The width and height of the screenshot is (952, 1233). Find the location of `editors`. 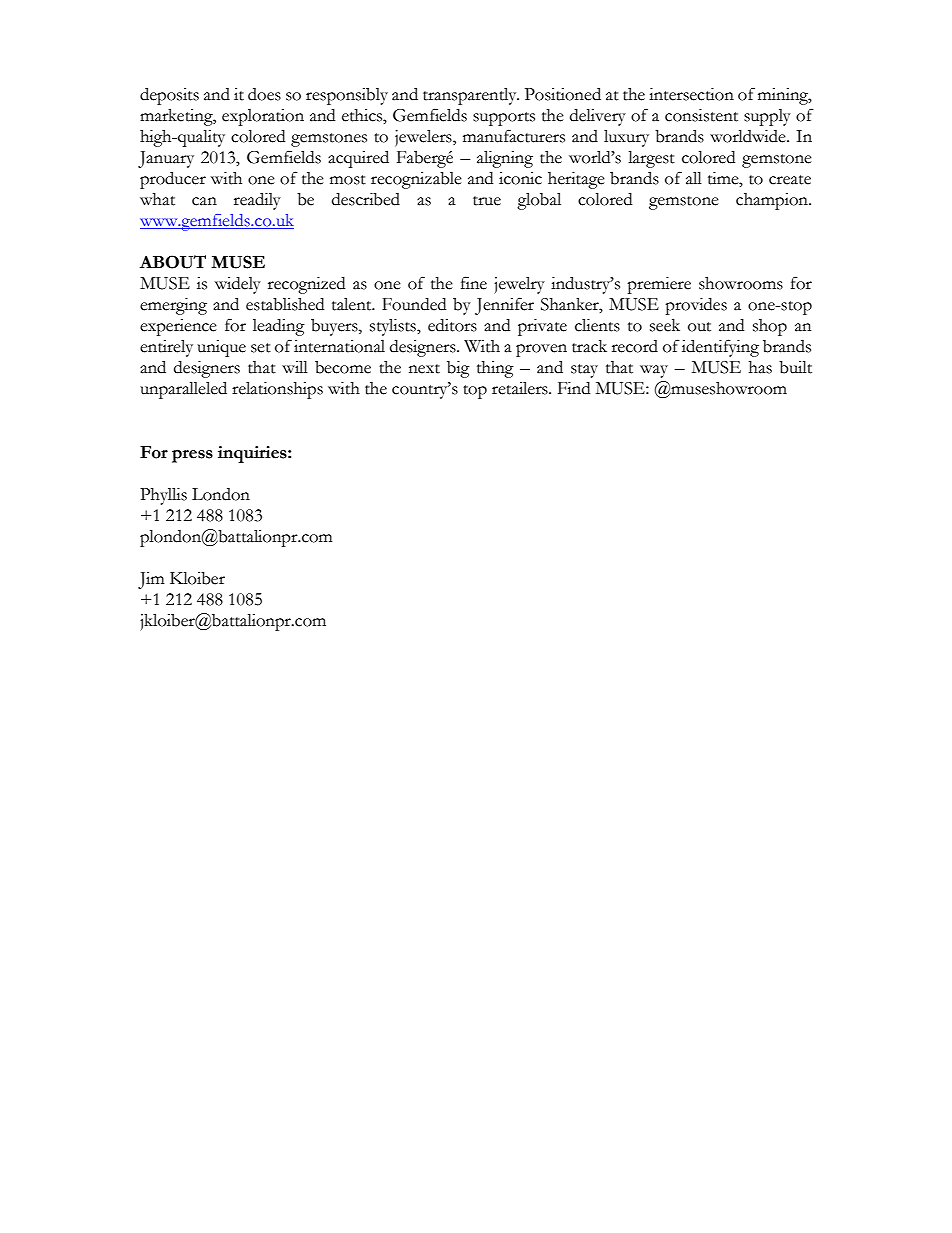

editors is located at coordinates (452, 325).
